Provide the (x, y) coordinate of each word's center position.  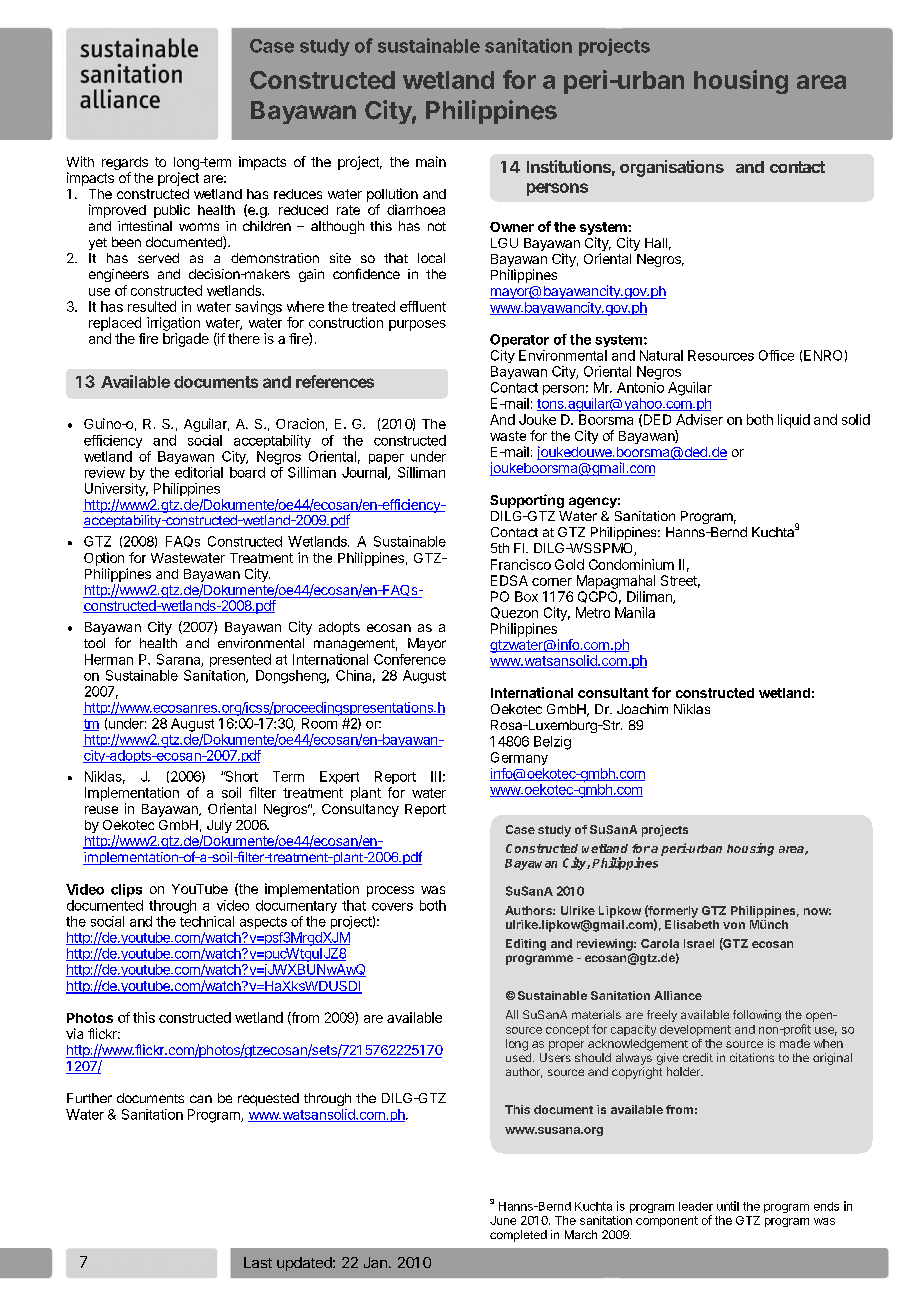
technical (207, 921)
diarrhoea (416, 209)
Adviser (699, 419)
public (172, 211)
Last (258, 1262)
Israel (699, 943)
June (503, 1220)
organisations (672, 168)
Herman (109, 659)
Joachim (642, 709)
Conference (410, 659)
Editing (526, 945)
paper (386, 459)
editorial (199, 472)
